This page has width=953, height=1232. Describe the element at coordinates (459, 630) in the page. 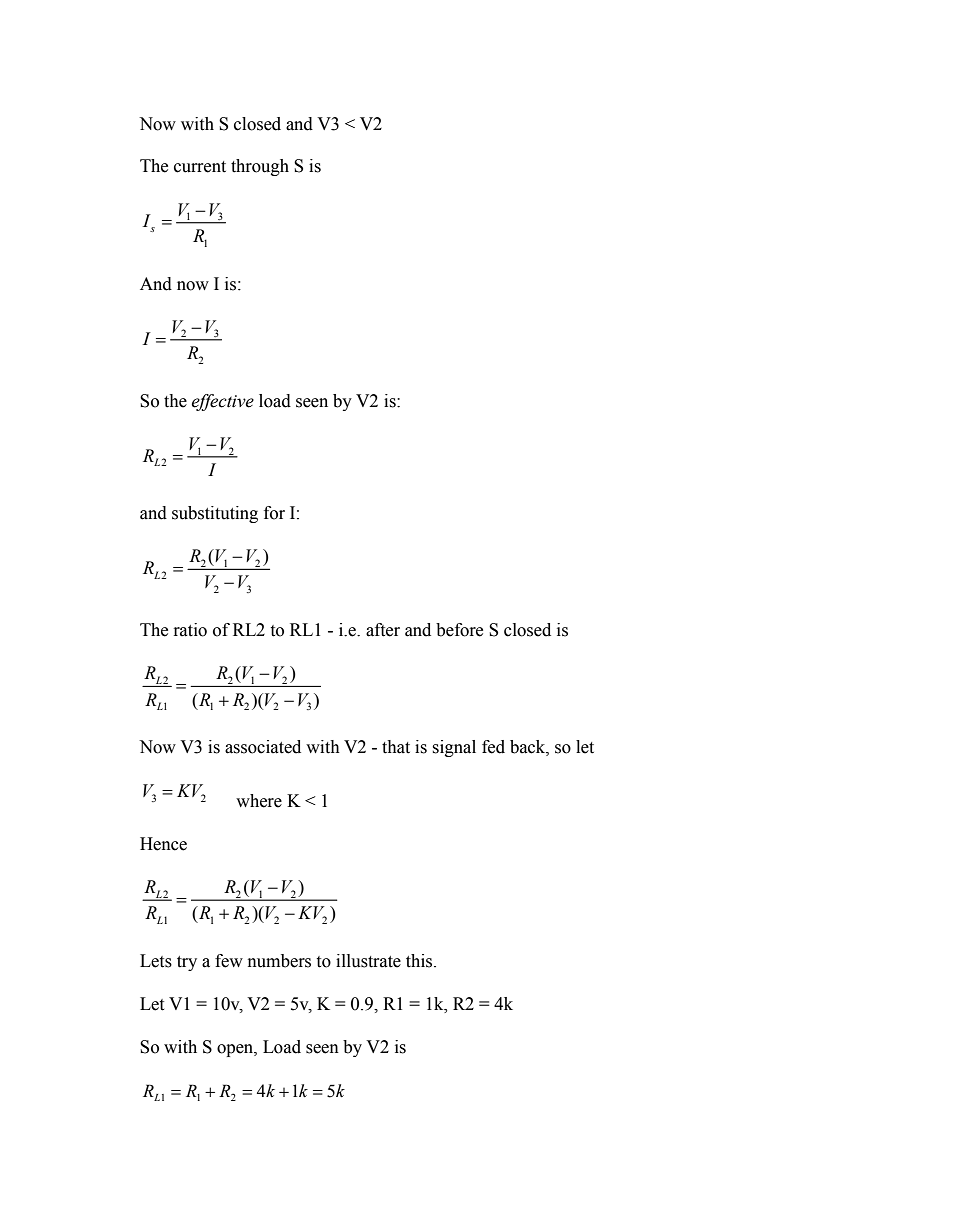

I see `before` at that location.
